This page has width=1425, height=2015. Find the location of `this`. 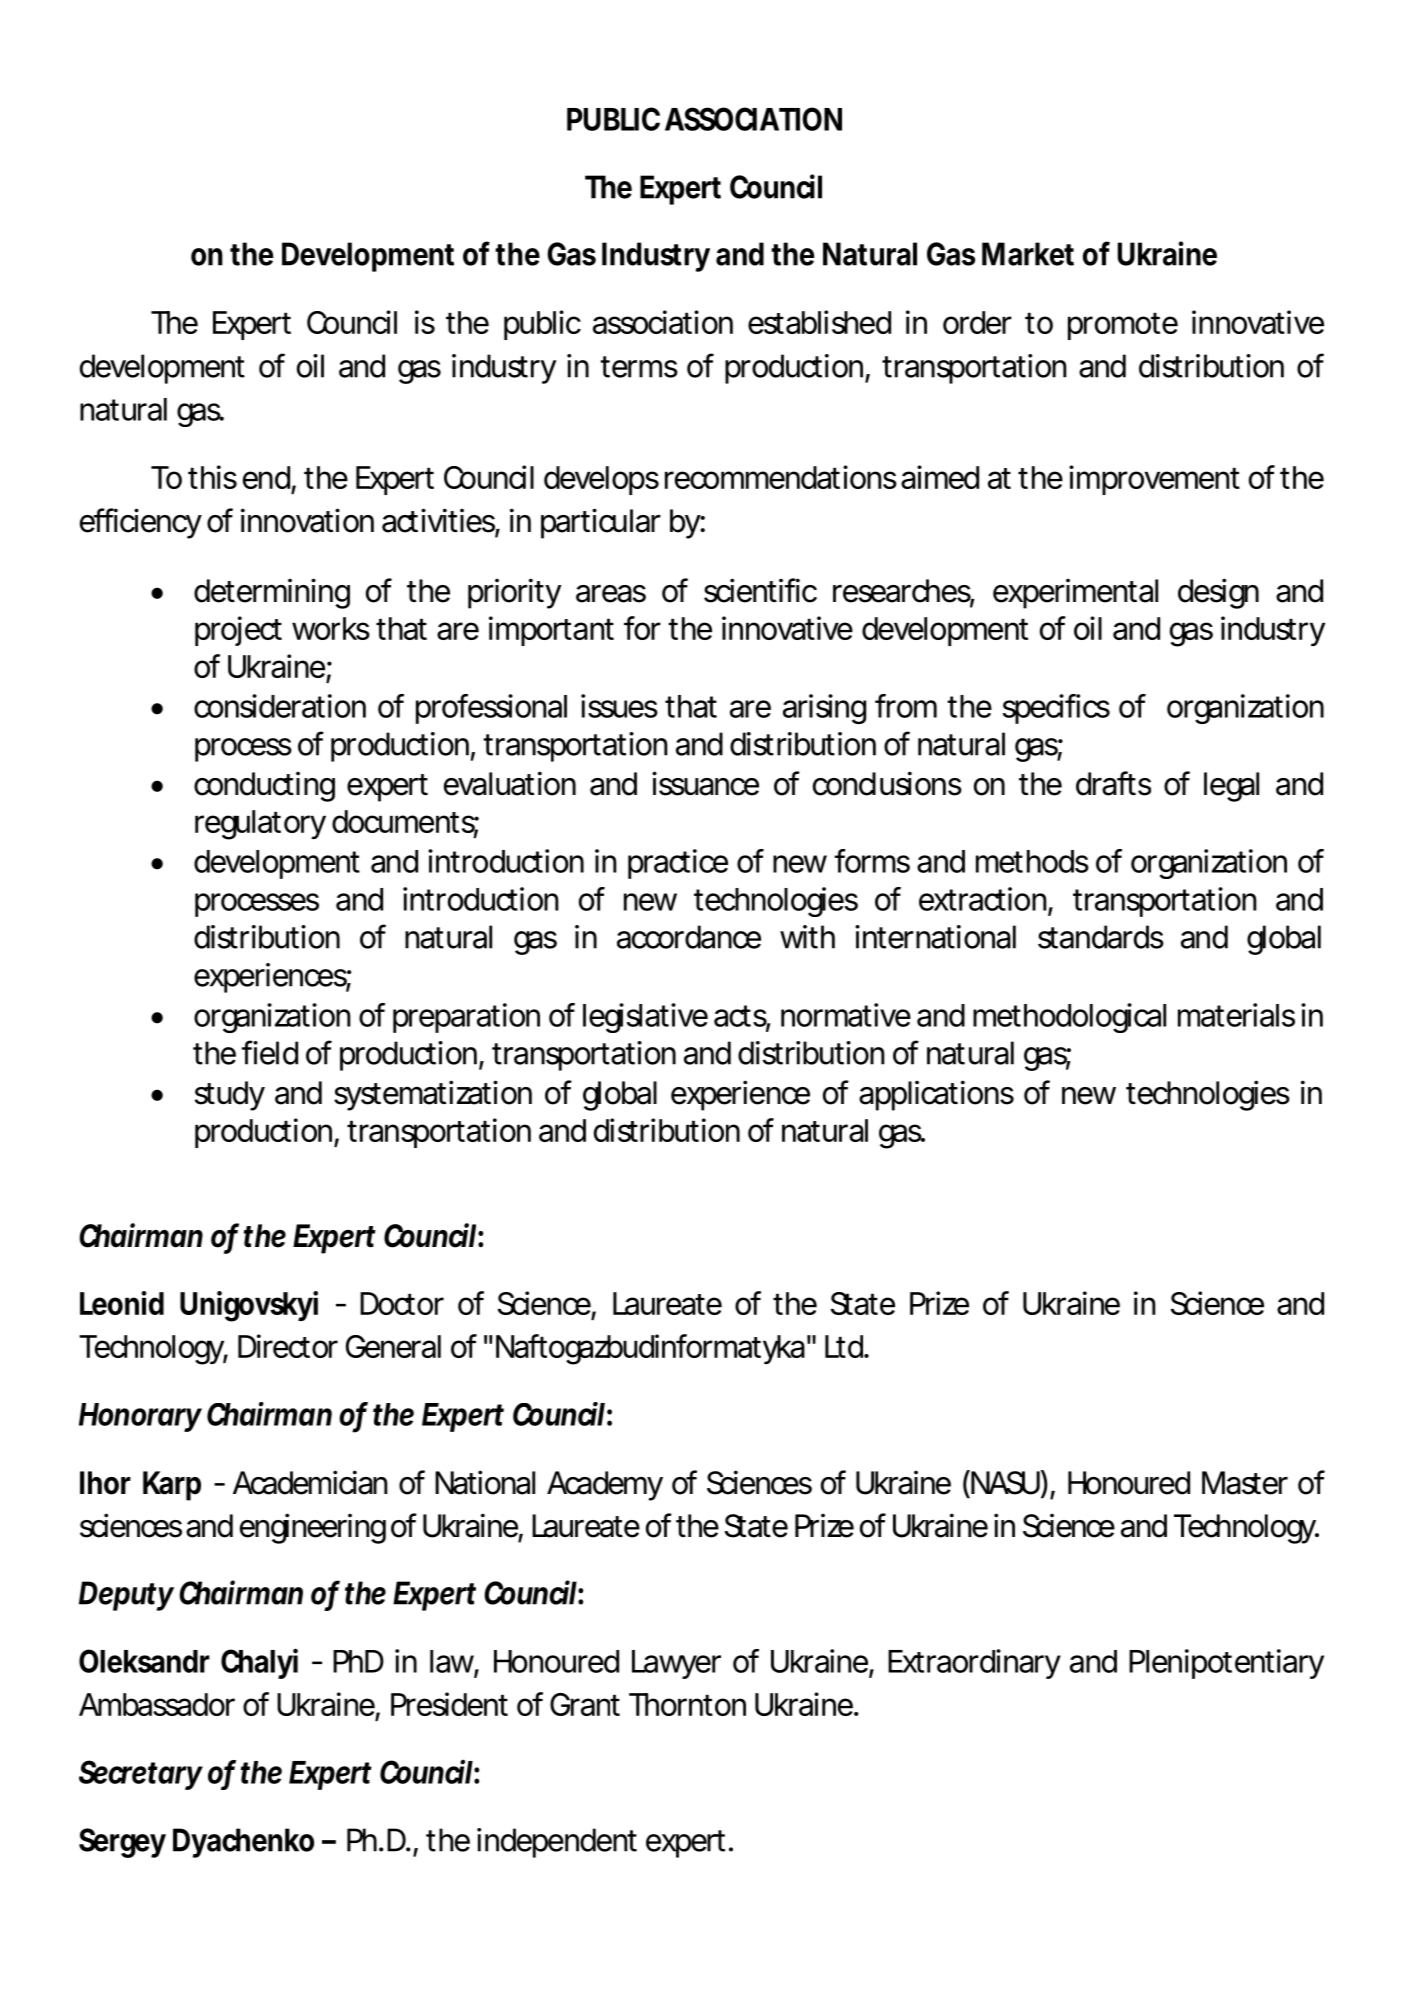

this is located at coordinates (212, 477).
